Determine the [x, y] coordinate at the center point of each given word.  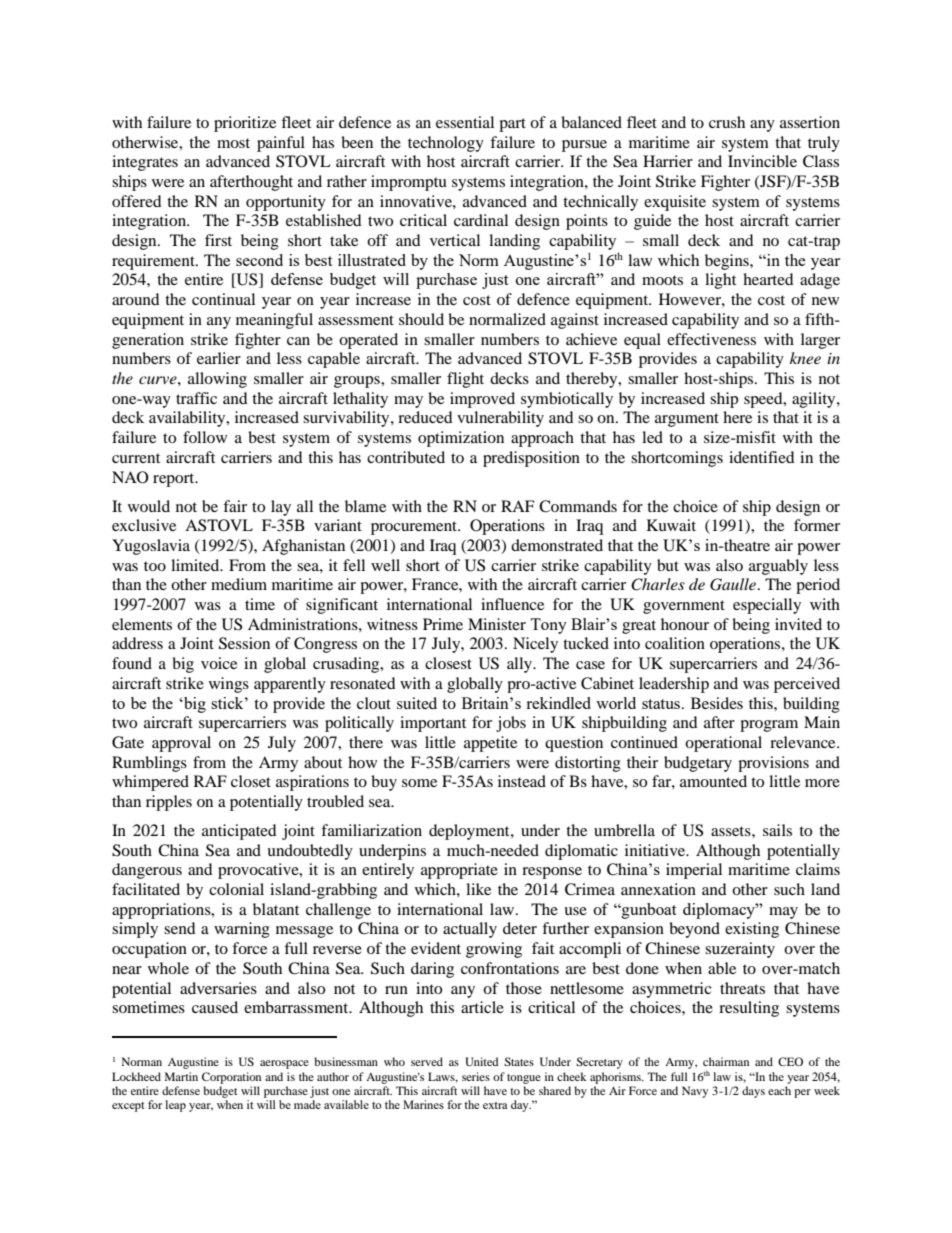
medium [239, 584]
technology [446, 144]
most [233, 143]
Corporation [231, 1078]
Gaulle [734, 584]
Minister [497, 624]
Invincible [762, 161]
